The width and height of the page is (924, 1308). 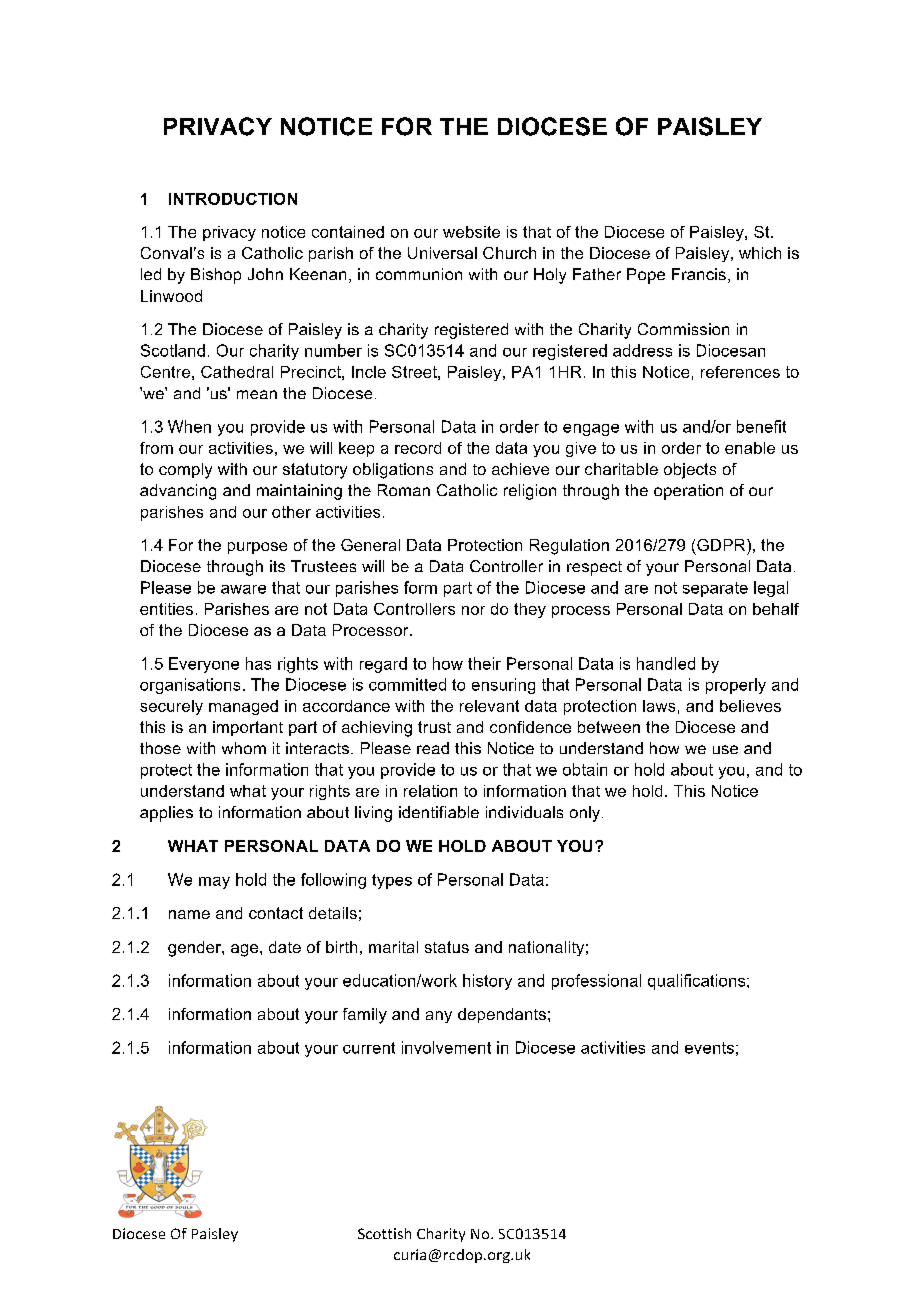 I want to click on qualifications, so click(x=698, y=982).
